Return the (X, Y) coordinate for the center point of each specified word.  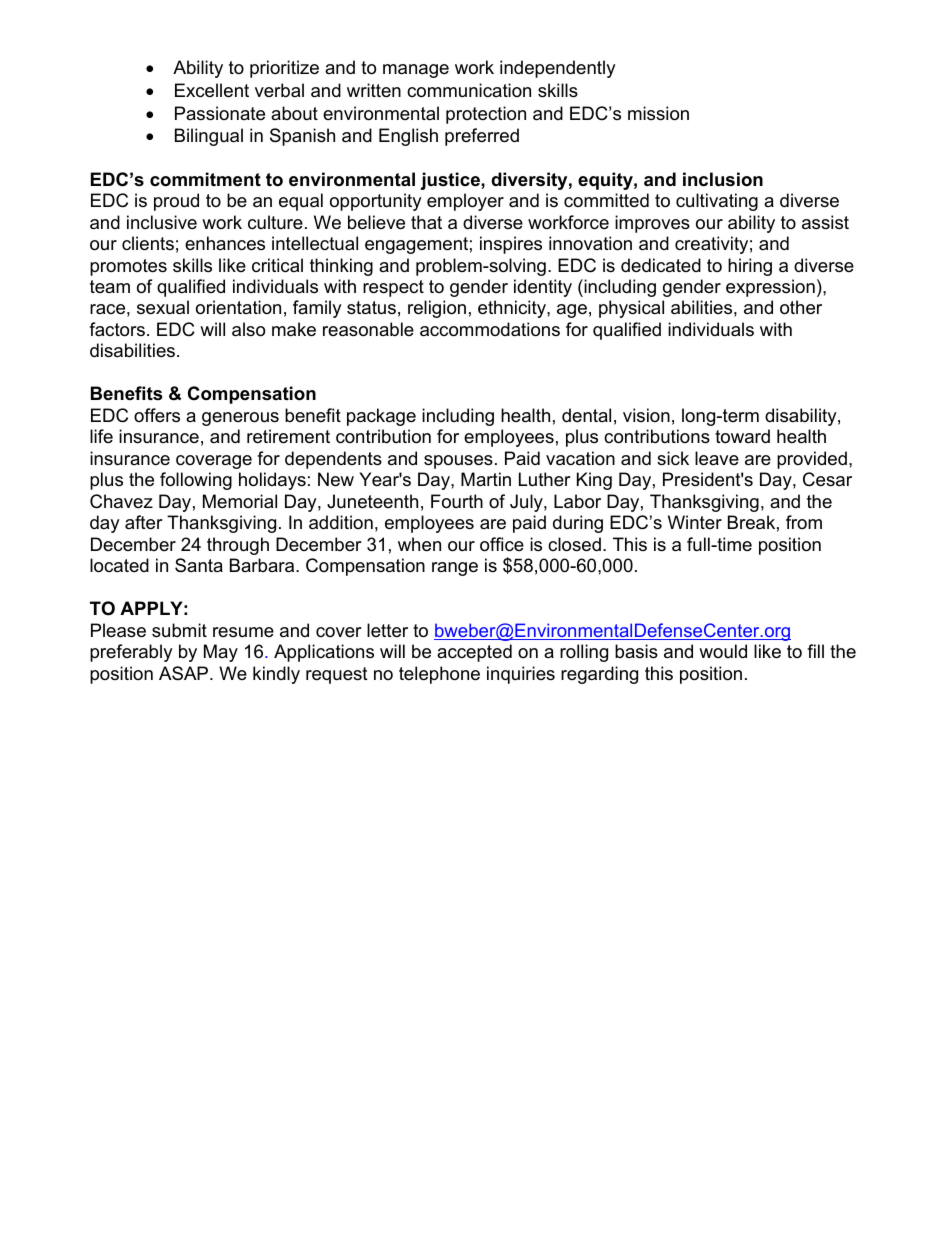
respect (393, 288)
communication (469, 90)
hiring (750, 267)
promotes (128, 267)
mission (658, 113)
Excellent (212, 90)
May (221, 653)
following (196, 481)
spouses (458, 462)
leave (717, 458)
